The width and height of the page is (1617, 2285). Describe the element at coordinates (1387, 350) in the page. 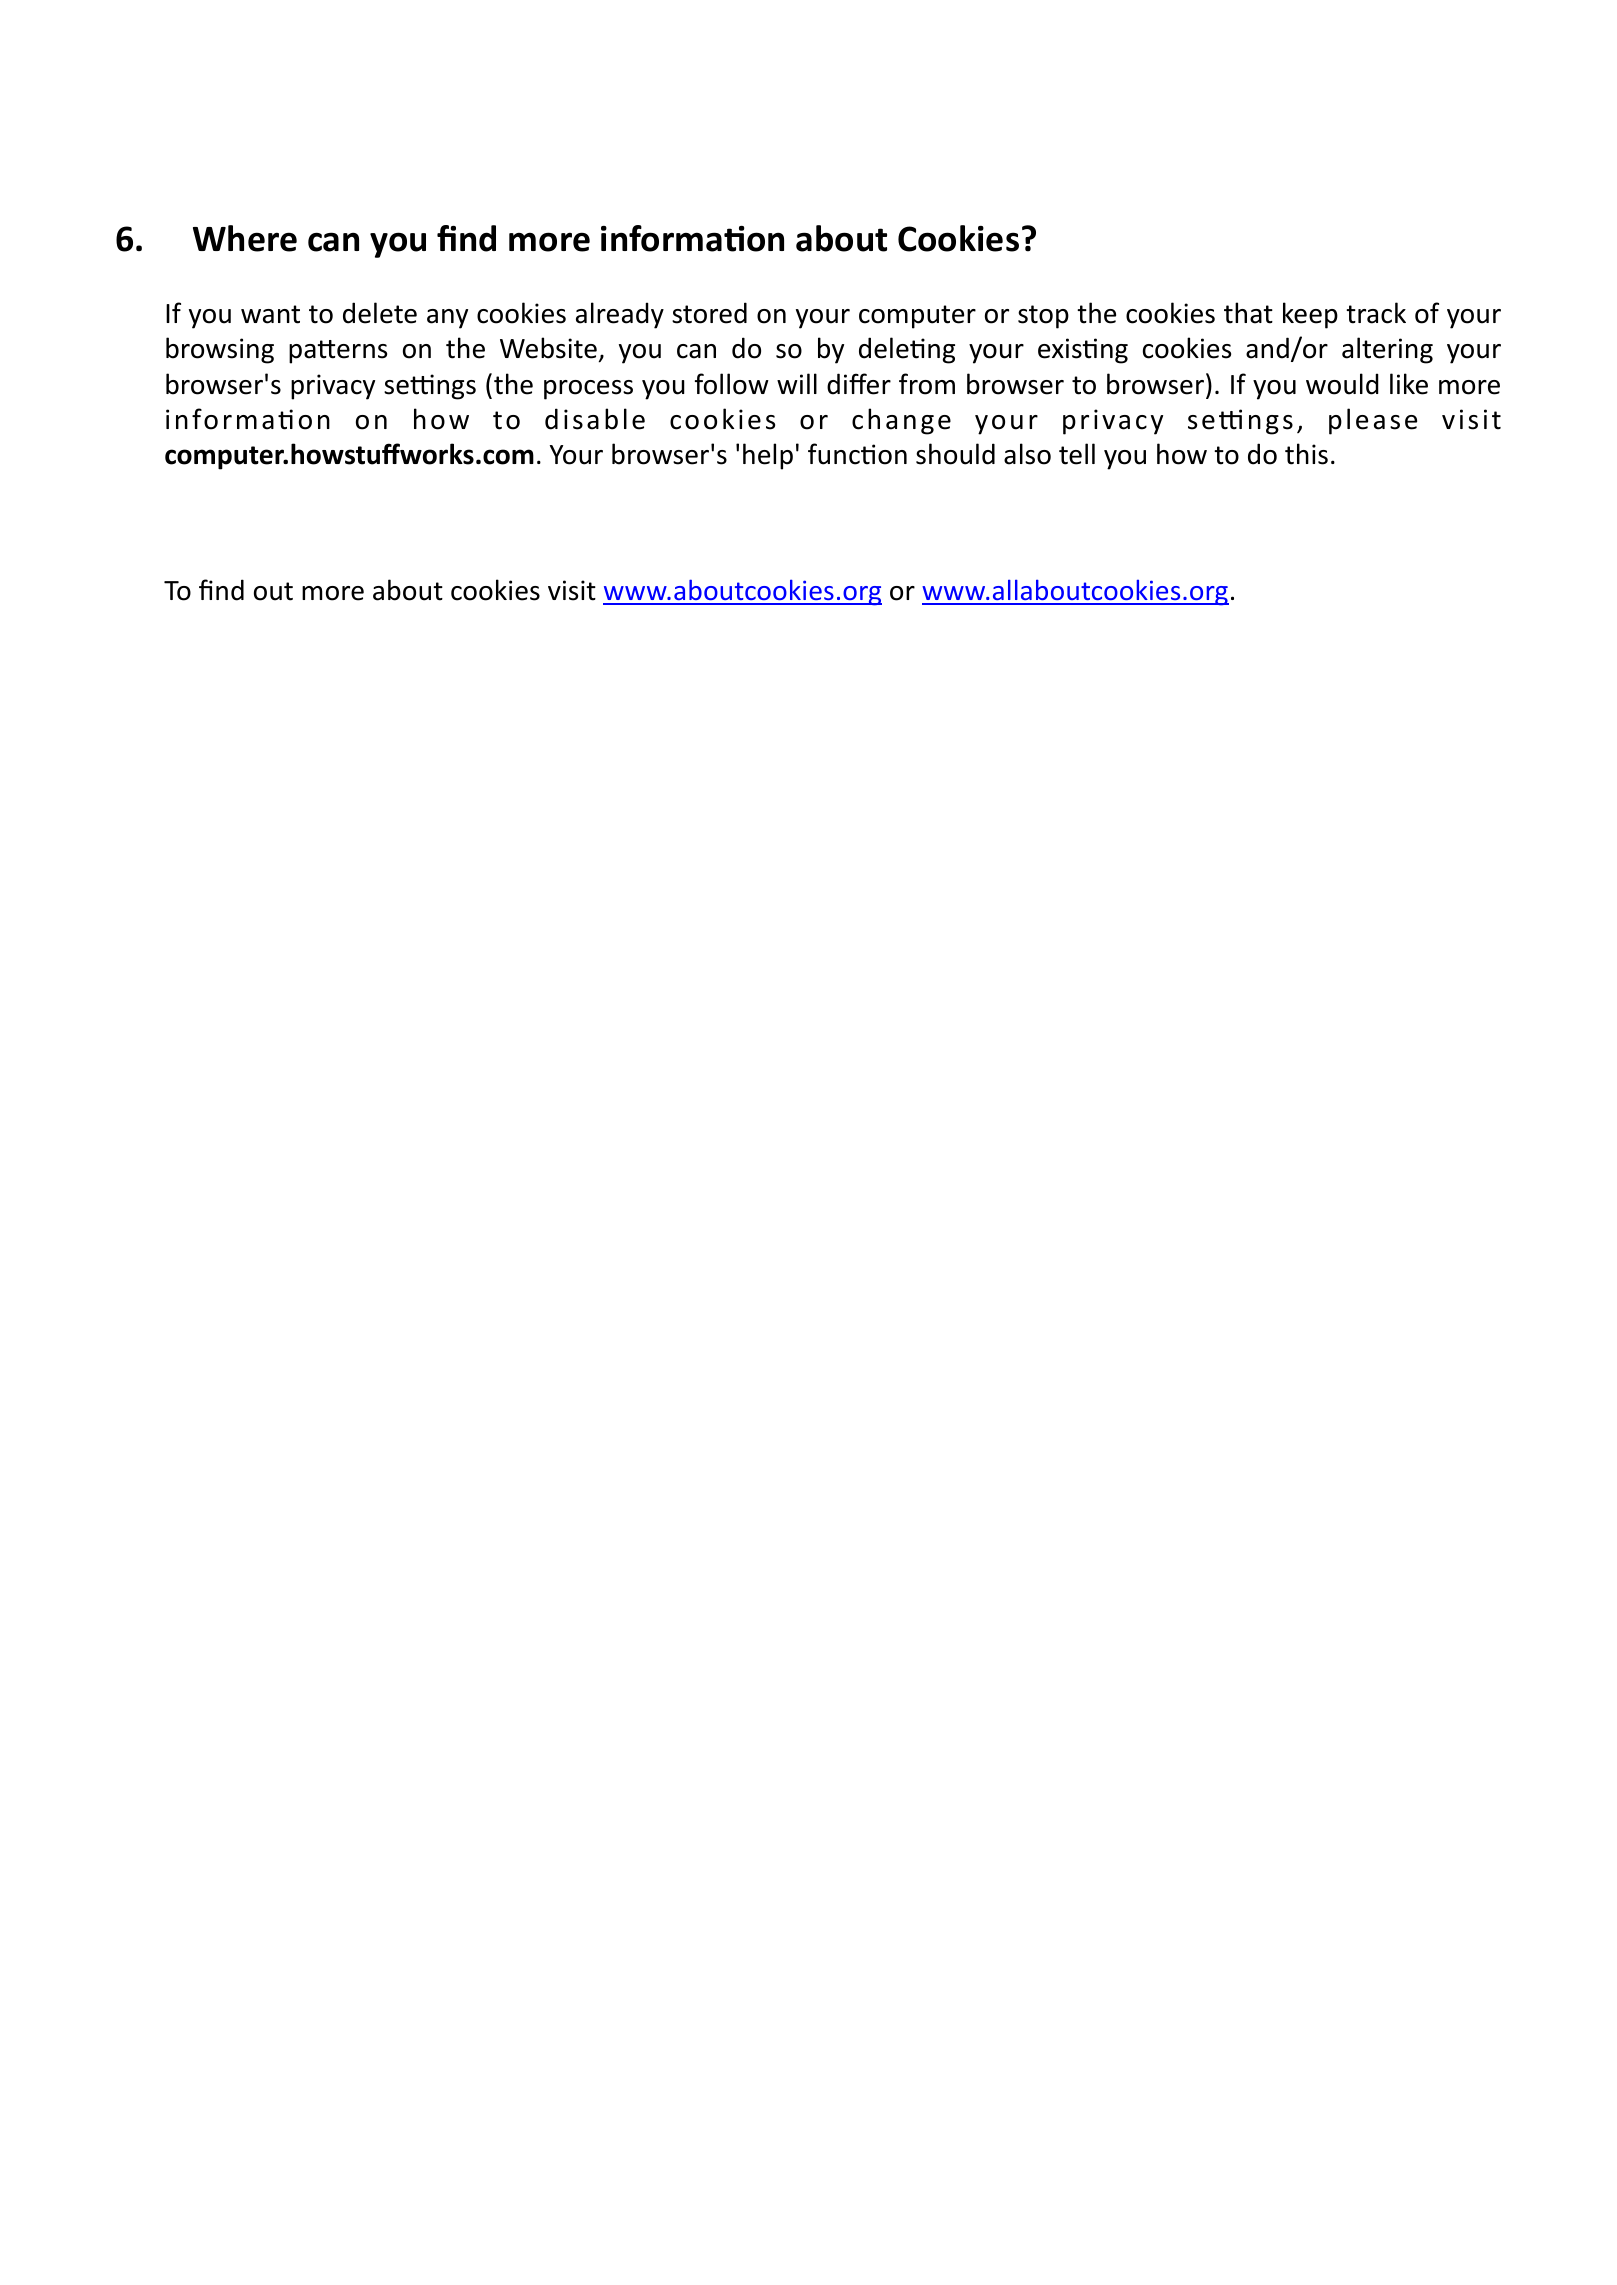

I see `altering` at that location.
